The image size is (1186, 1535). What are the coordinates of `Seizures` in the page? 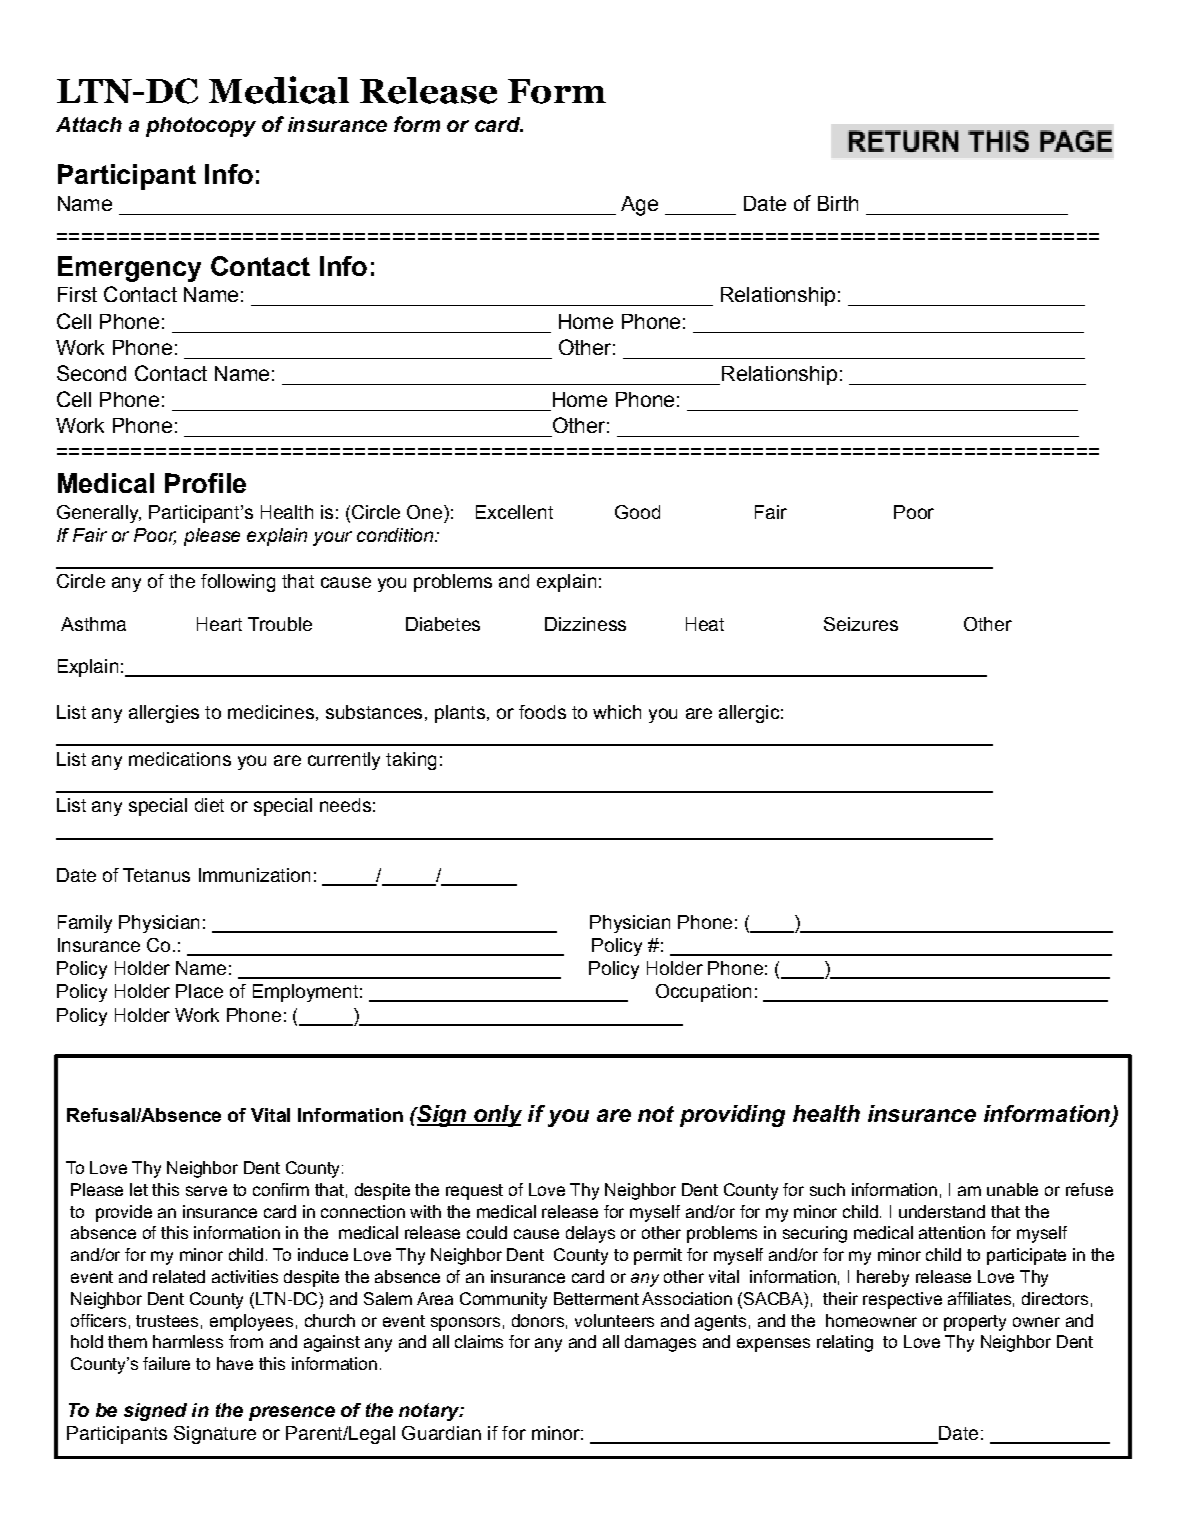 It's located at (861, 624).
